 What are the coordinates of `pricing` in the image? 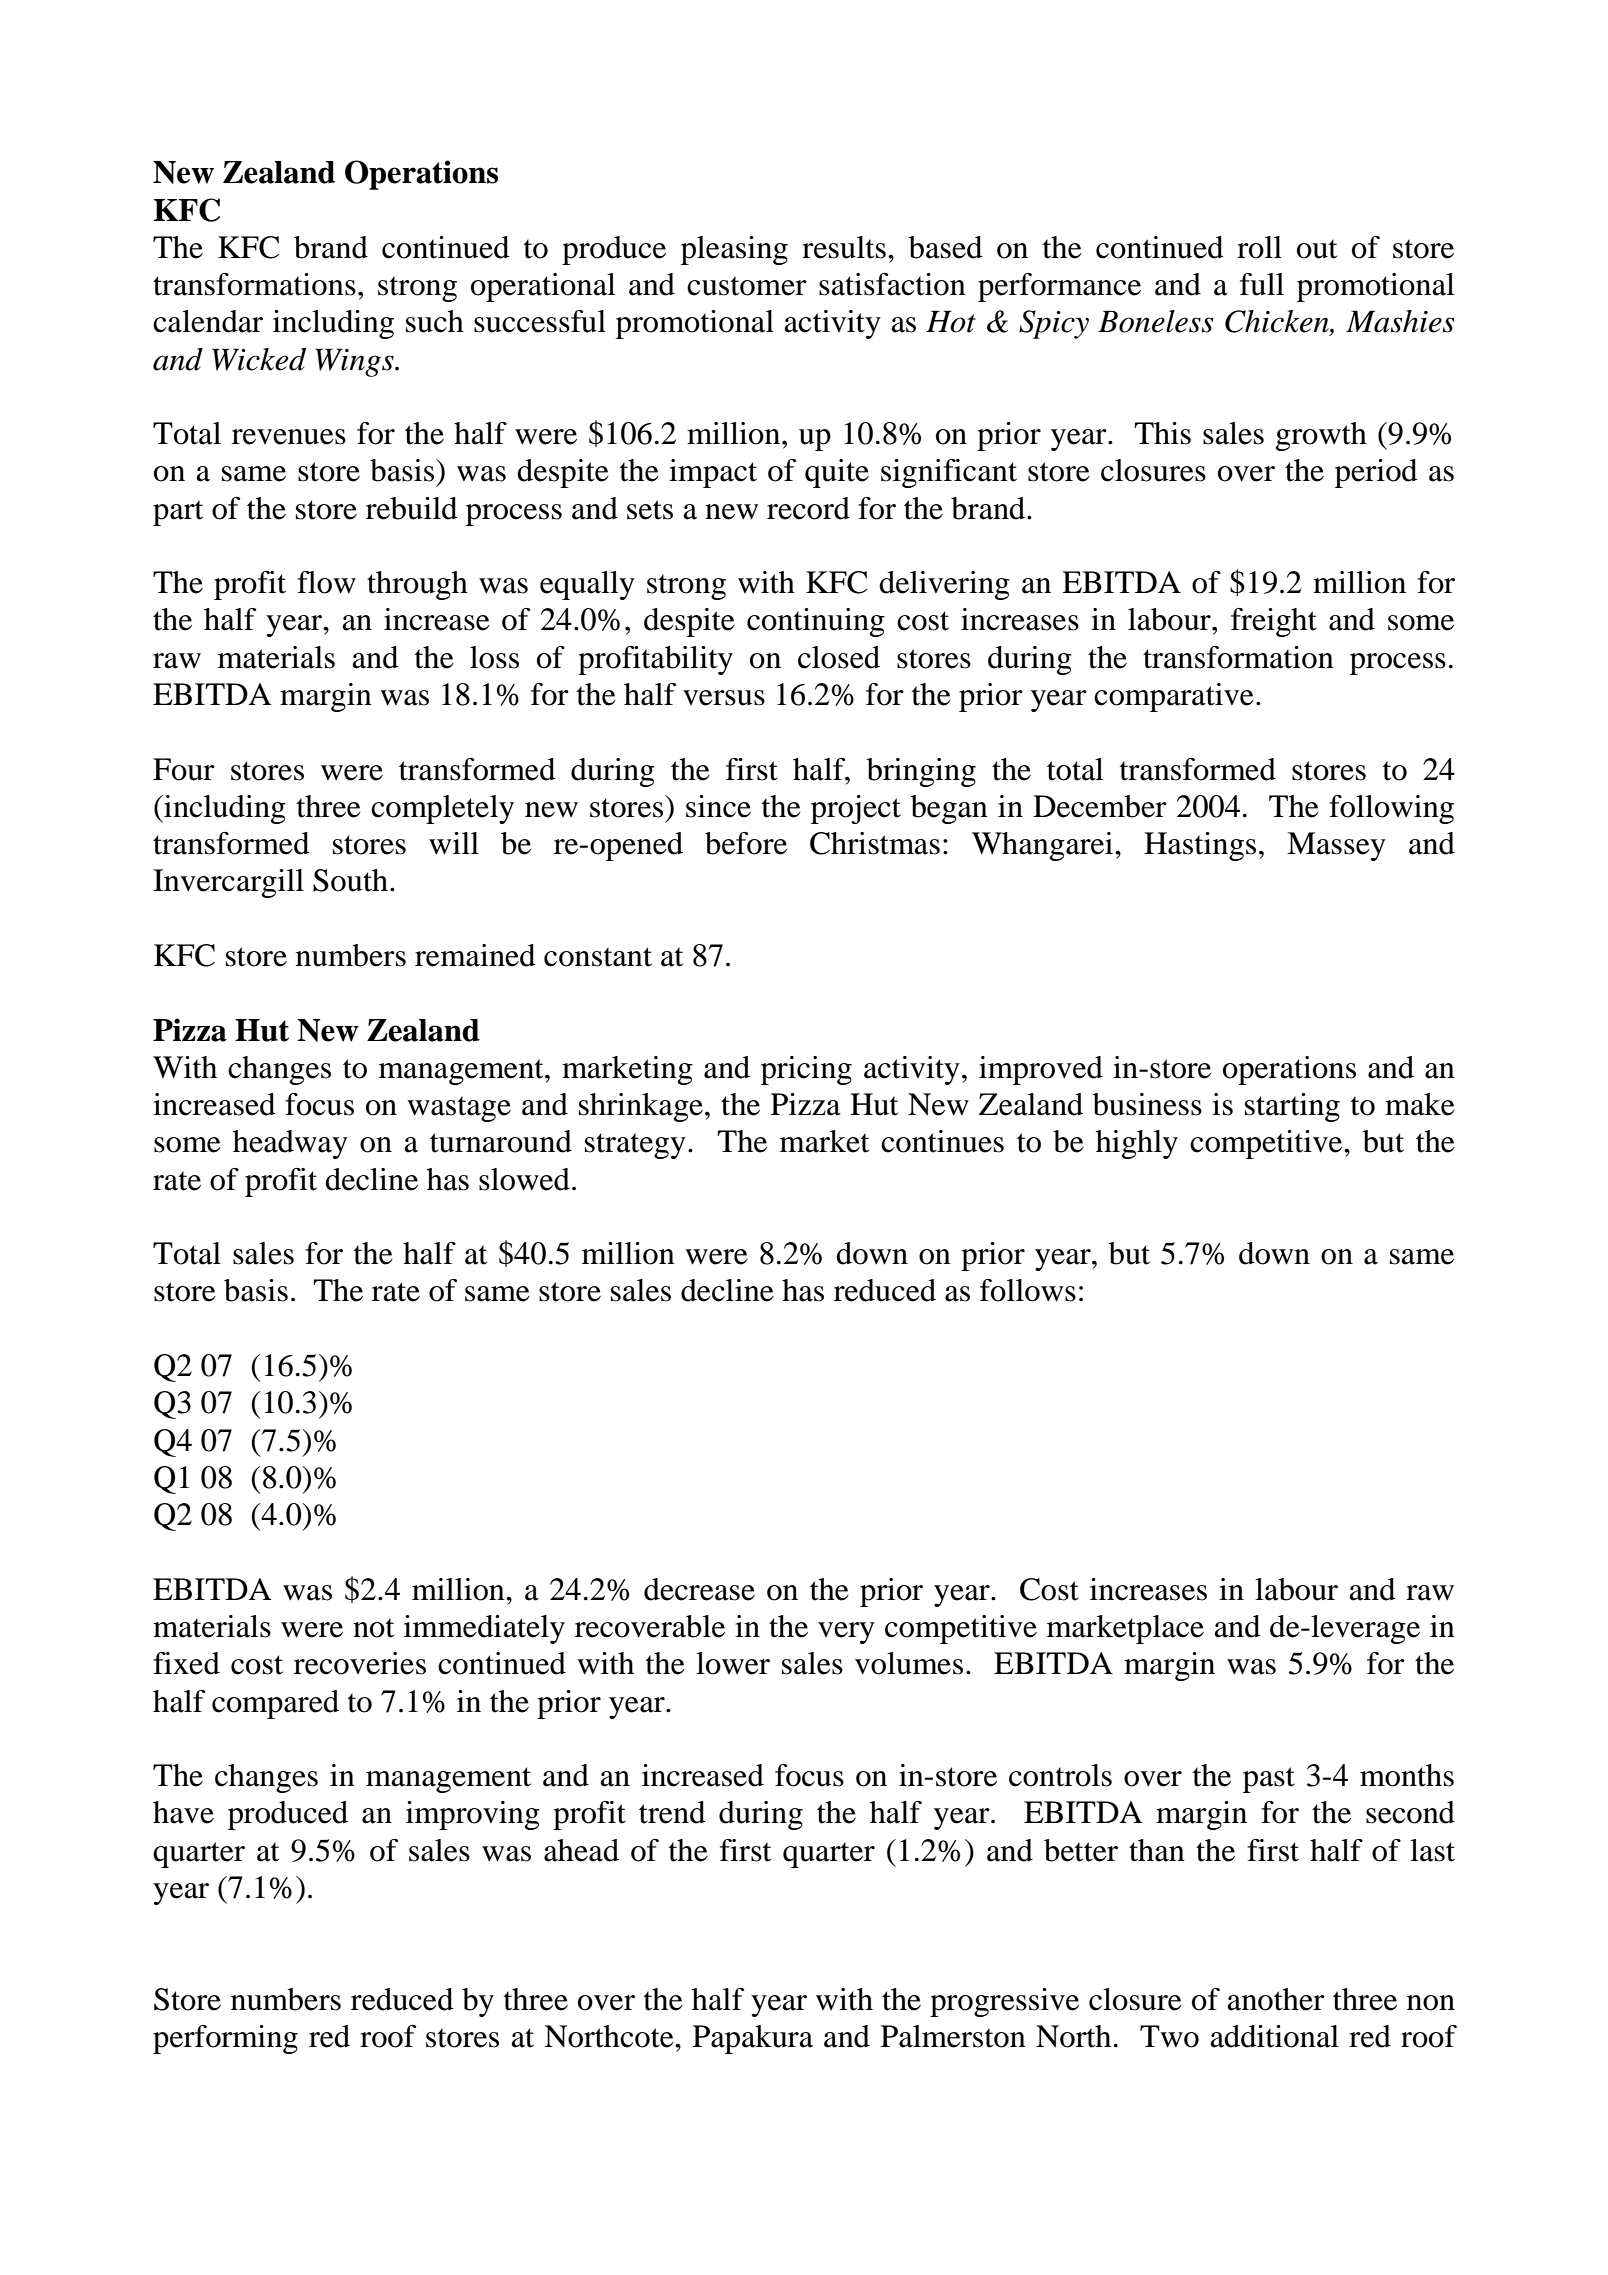 It's located at (806, 1070).
